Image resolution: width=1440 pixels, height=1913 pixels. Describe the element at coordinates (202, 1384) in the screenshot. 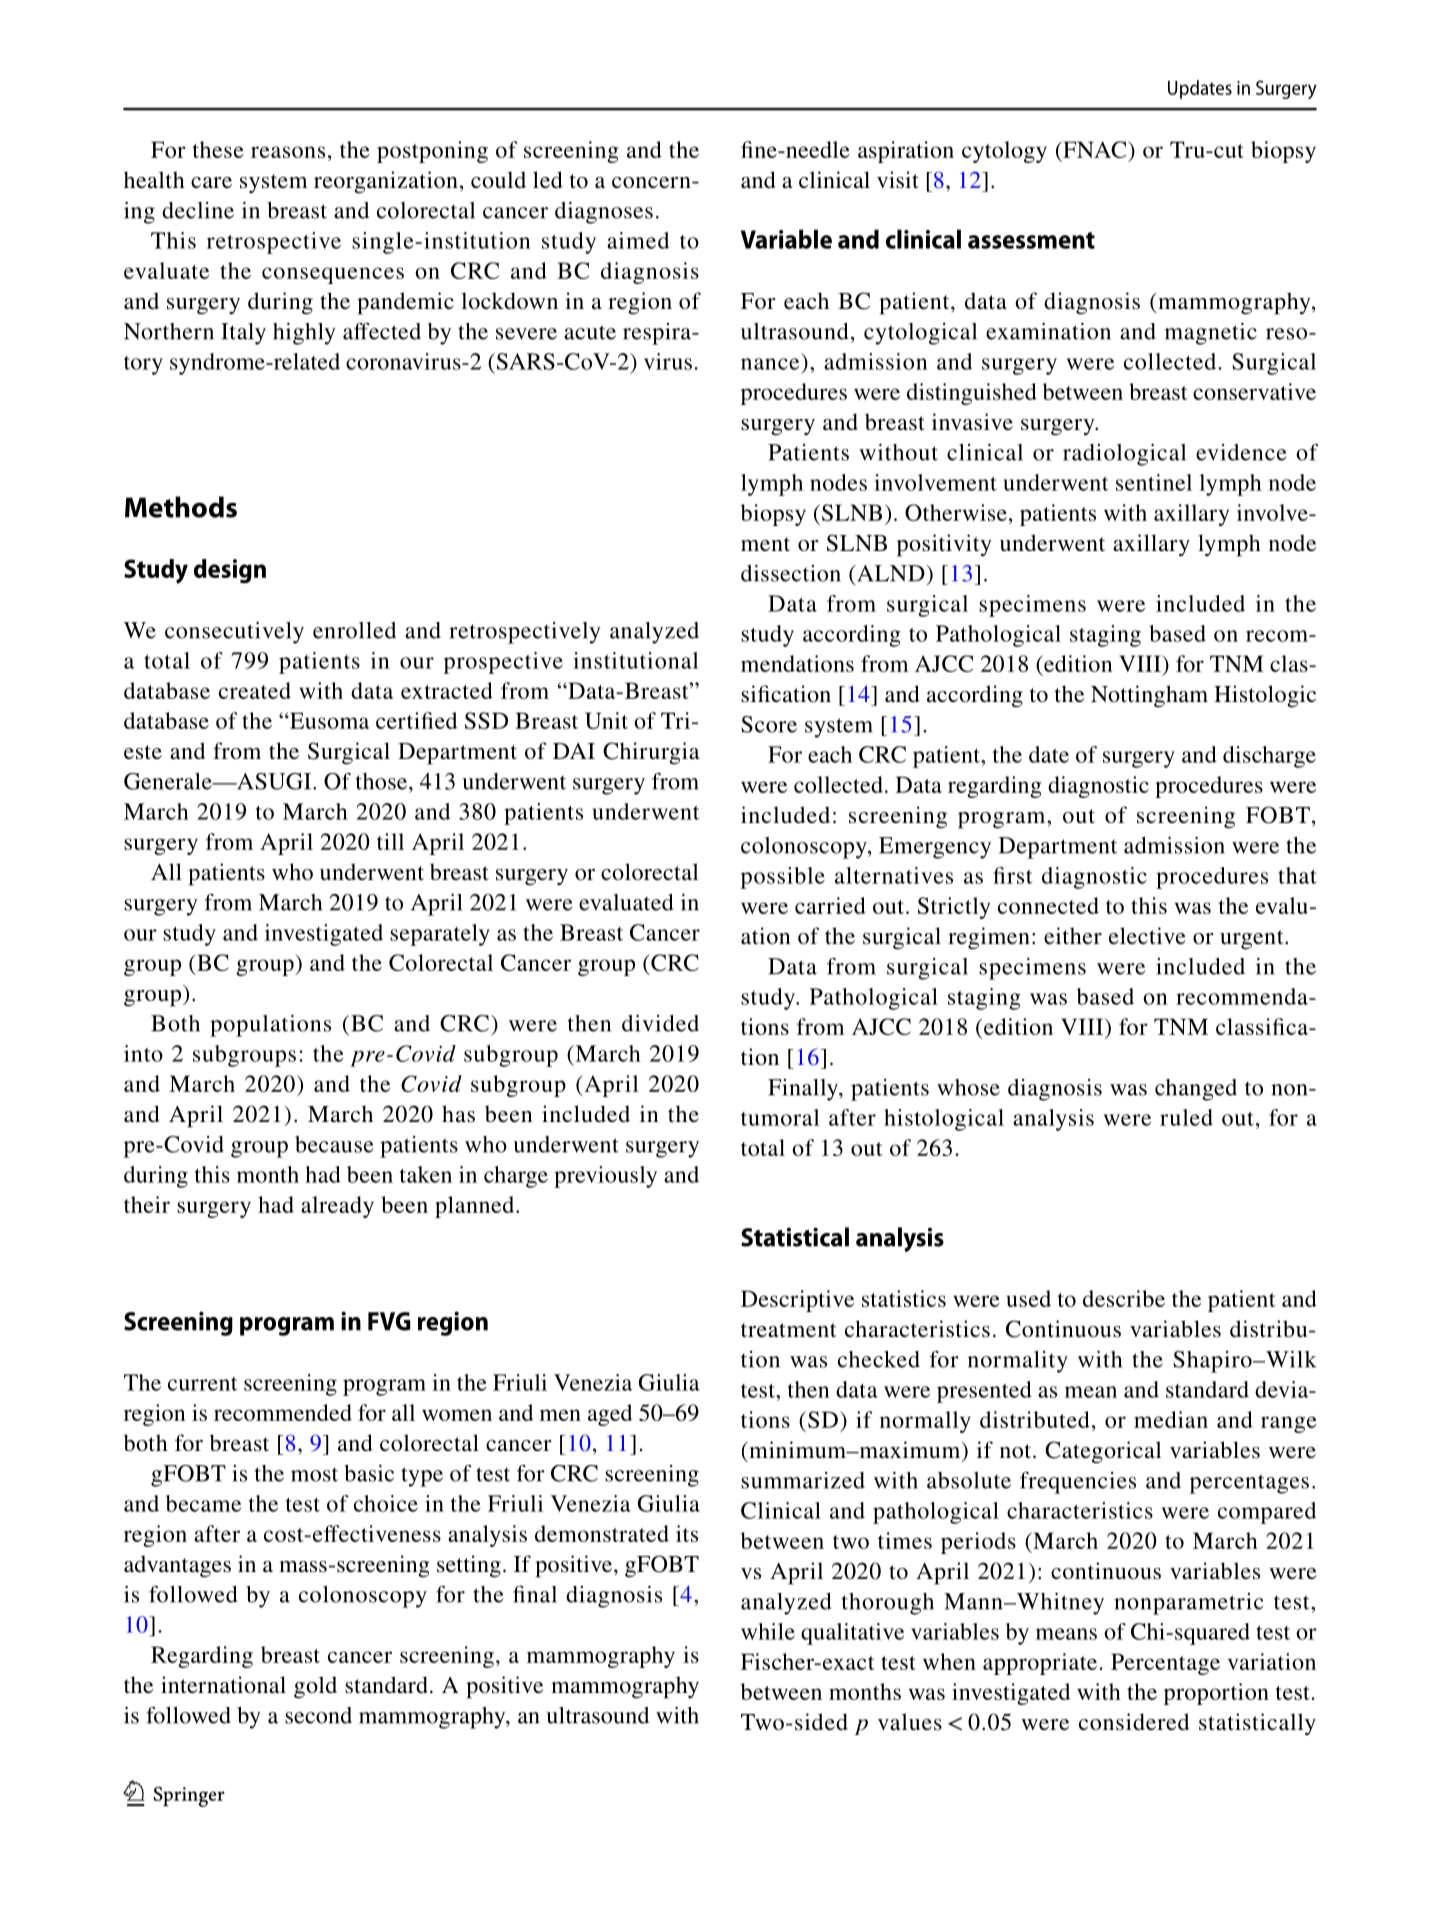

I see `current` at that location.
